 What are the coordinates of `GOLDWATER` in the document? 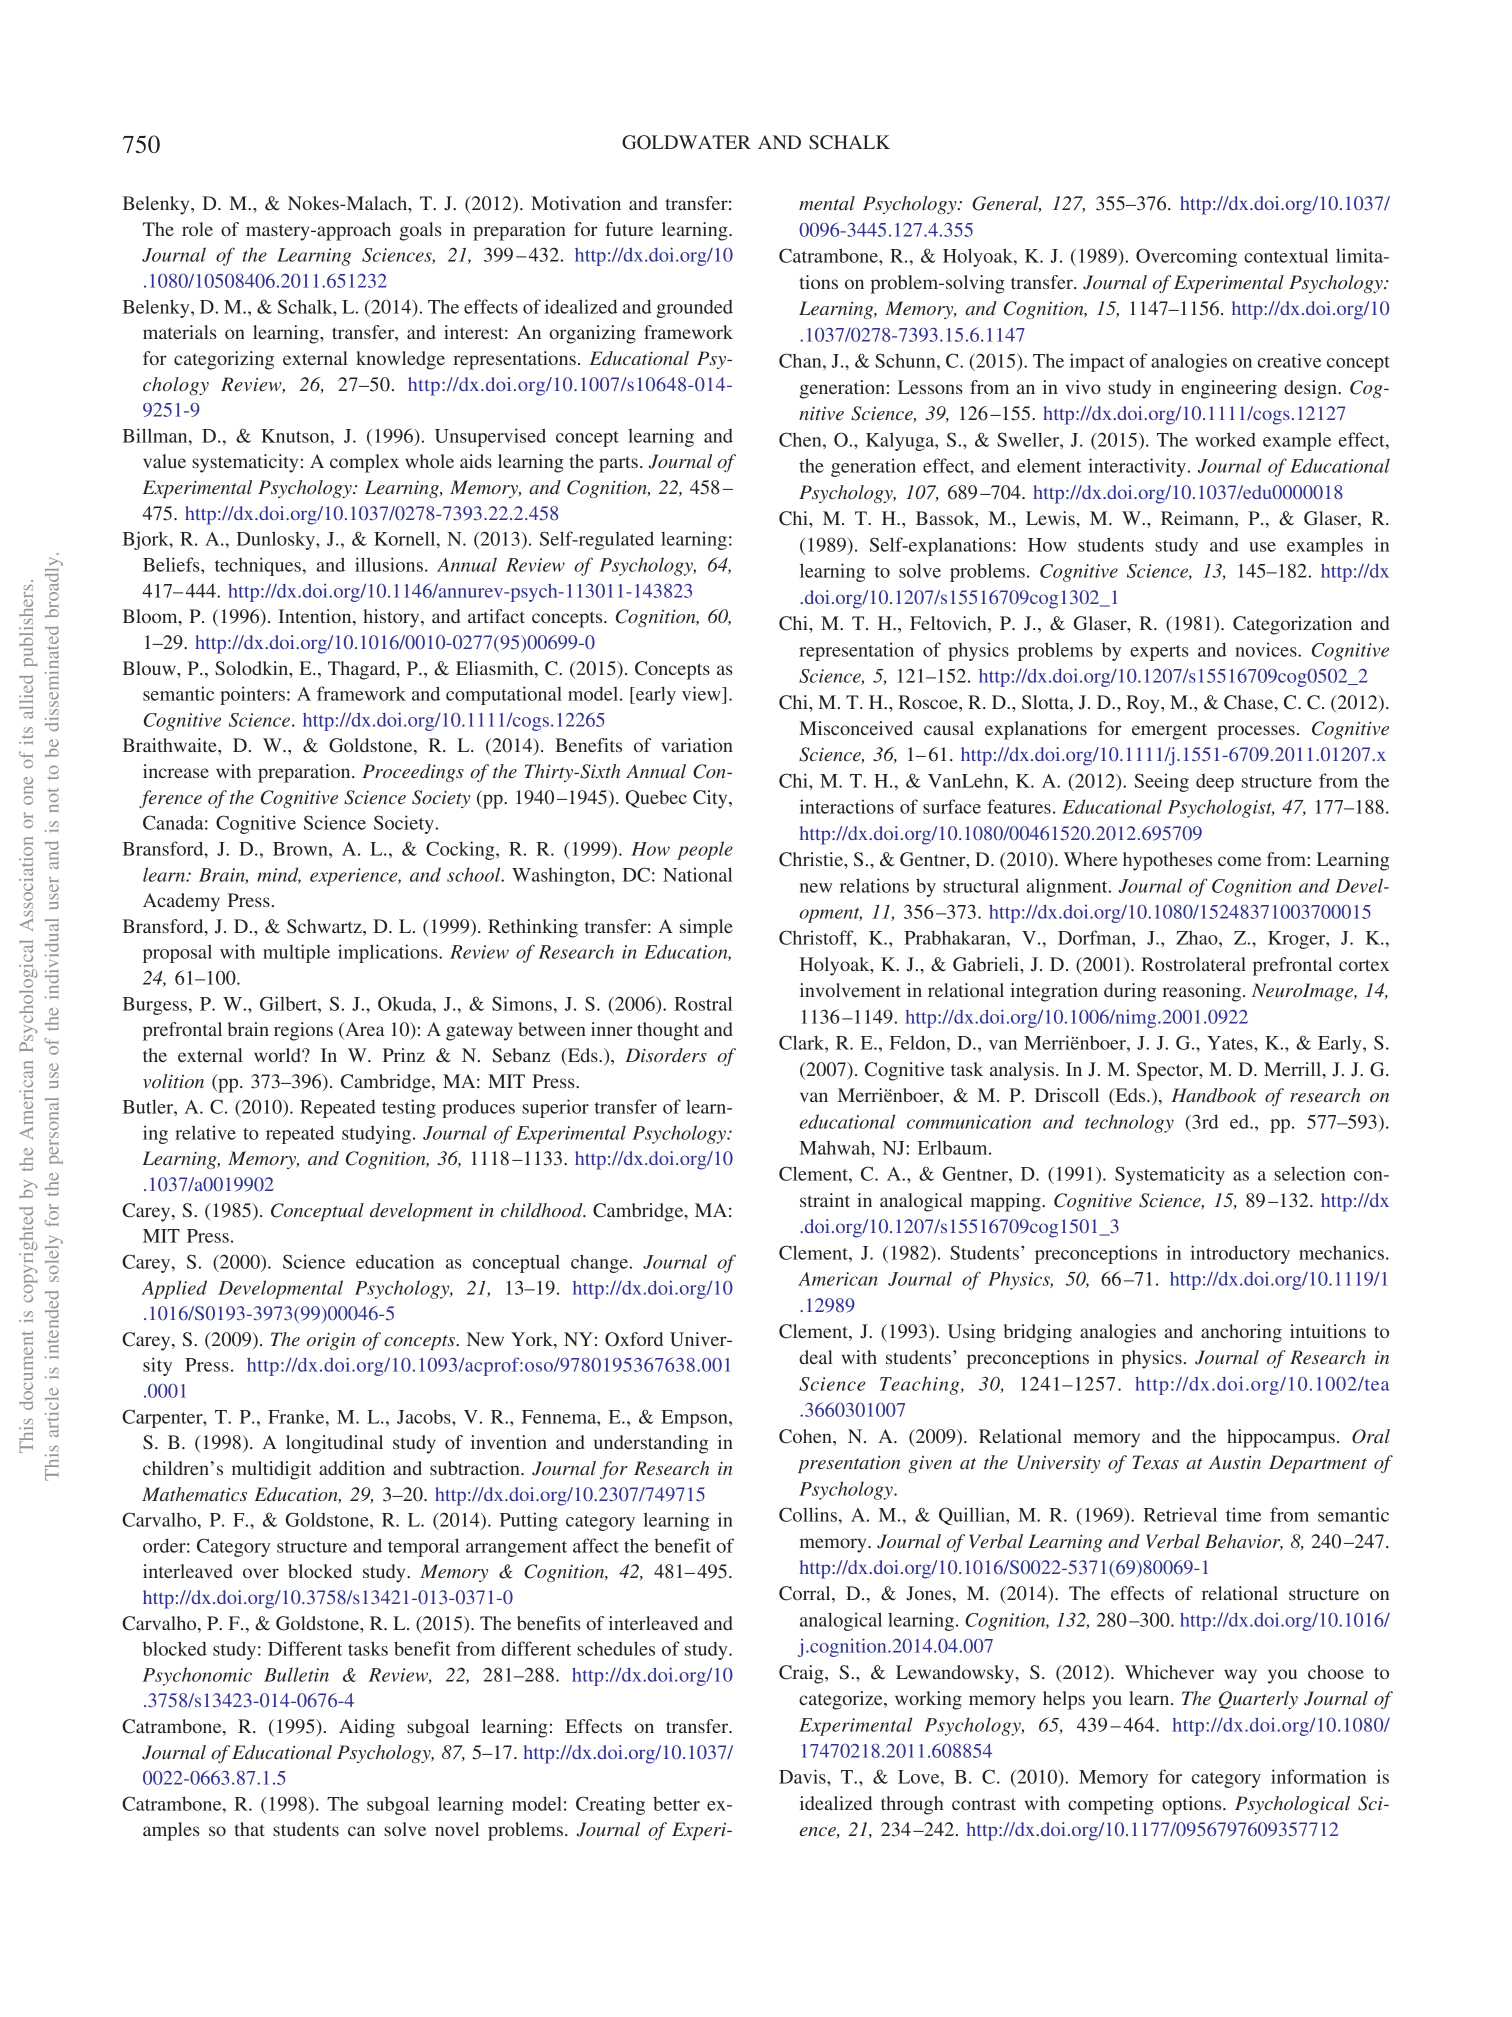 It's located at (686, 142).
